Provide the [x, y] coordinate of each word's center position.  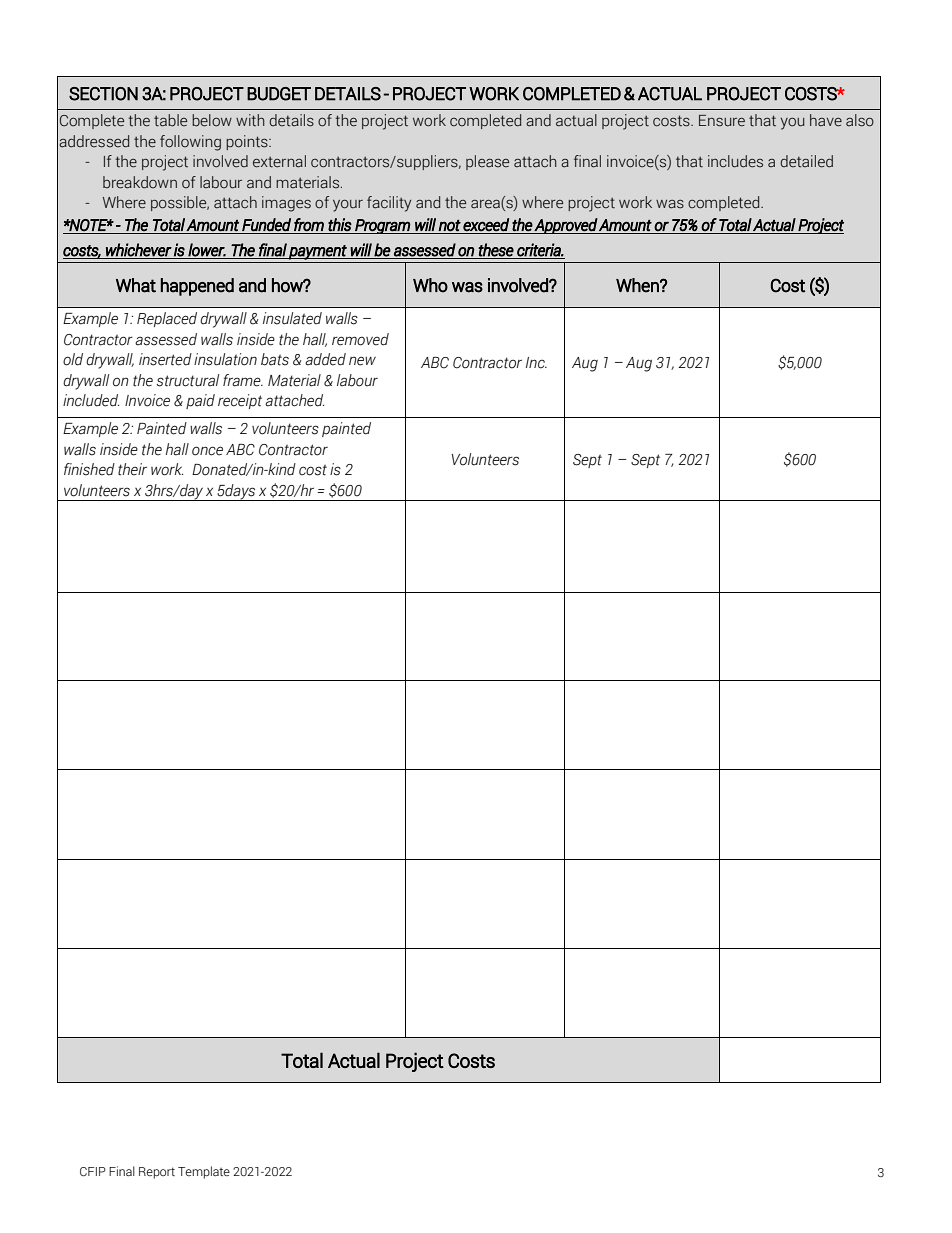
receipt [240, 401]
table [170, 120]
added [325, 359]
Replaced [167, 319]
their [132, 469]
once [207, 451]
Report [157, 1173]
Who [430, 285]
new [362, 361]
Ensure [722, 121]
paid [200, 401]
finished [89, 469]
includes [735, 161]
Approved [566, 226]
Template [204, 1172]
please [487, 162]
